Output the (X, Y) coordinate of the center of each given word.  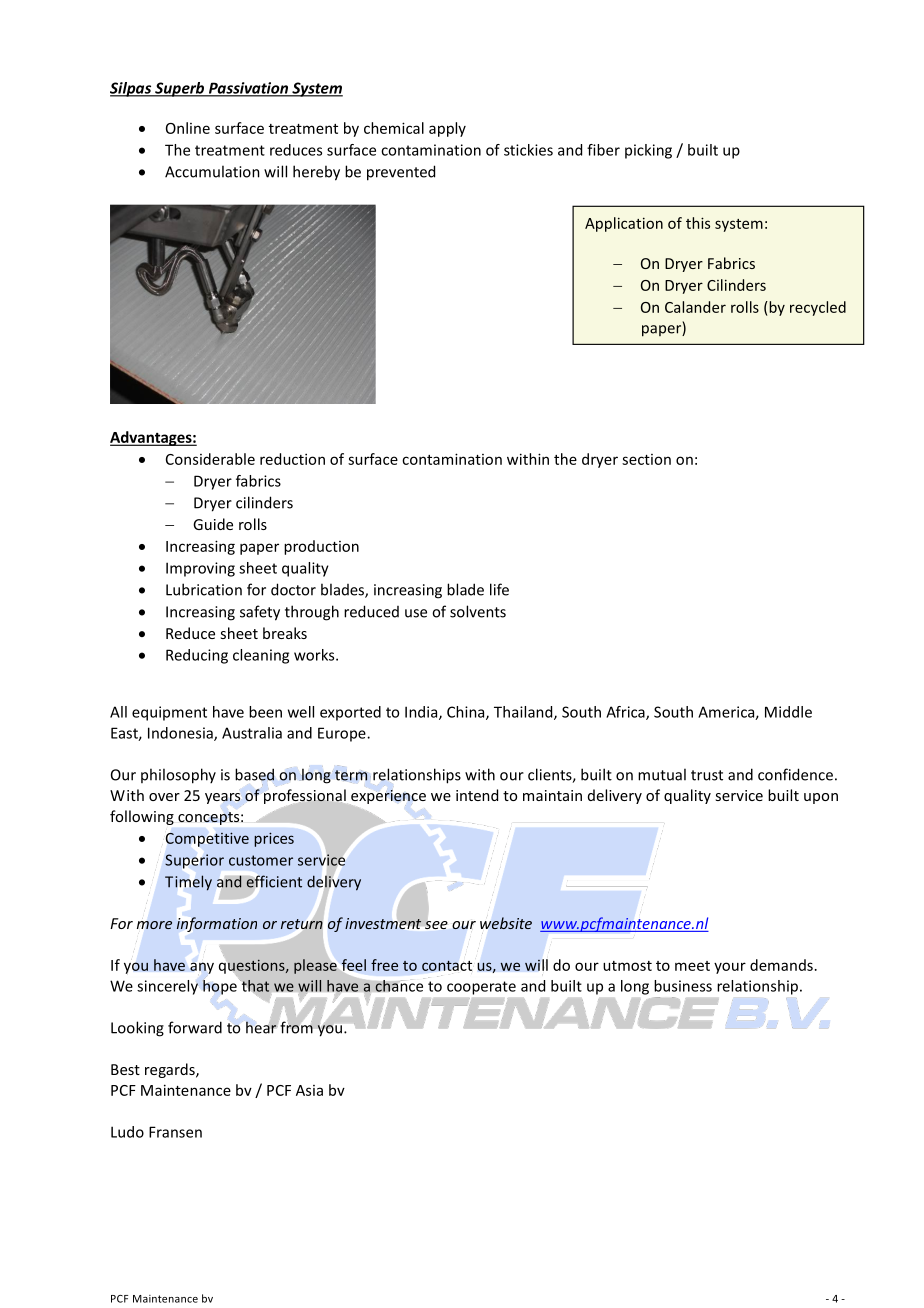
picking (648, 151)
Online (188, 128)
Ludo (127, 1132)
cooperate (481, 988)
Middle (788, 712)
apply (447, 129)
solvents (478, 611)
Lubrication (204, 589)
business (683, 986)
